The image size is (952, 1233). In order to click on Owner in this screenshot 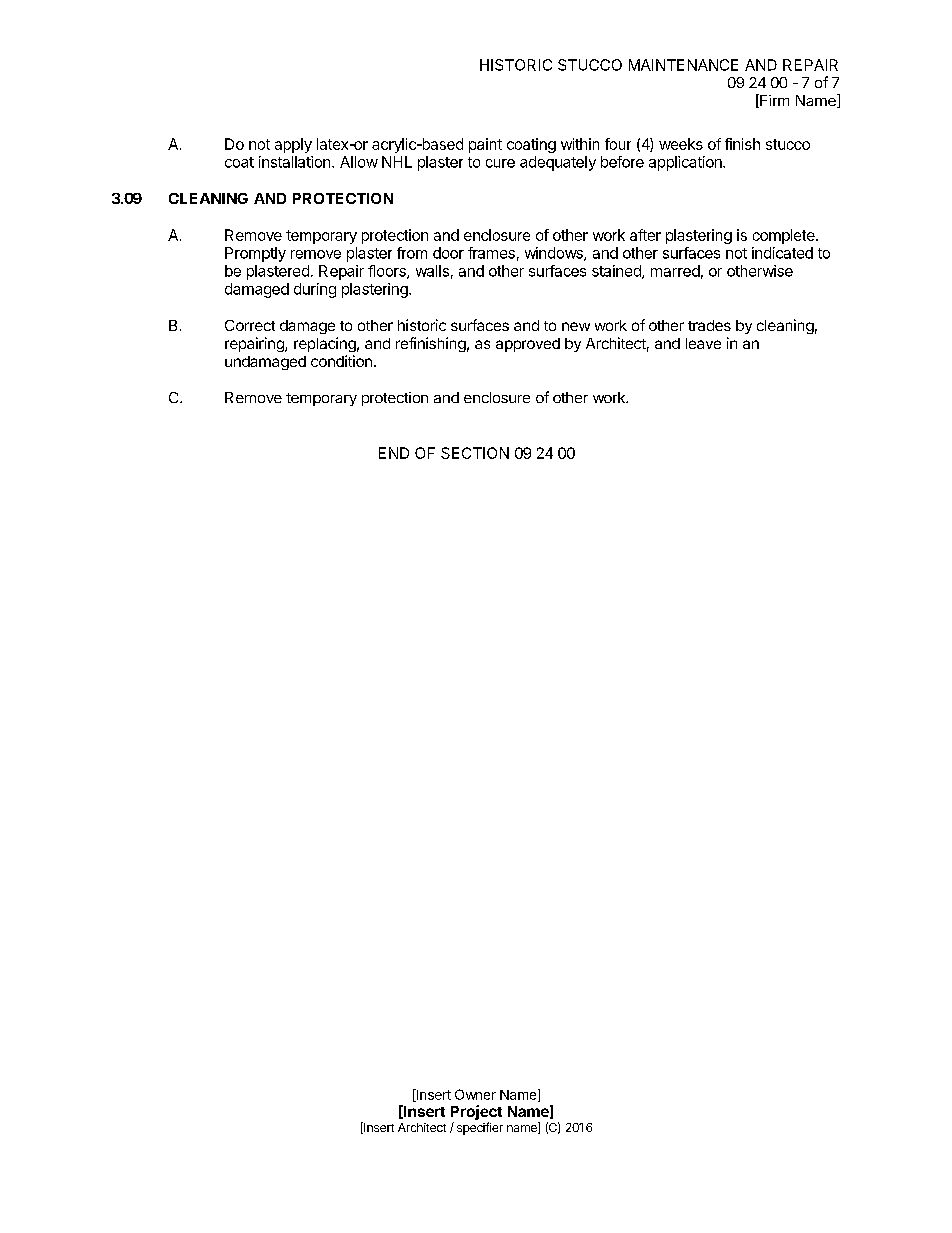, I will do `click(475, 1094)`.
